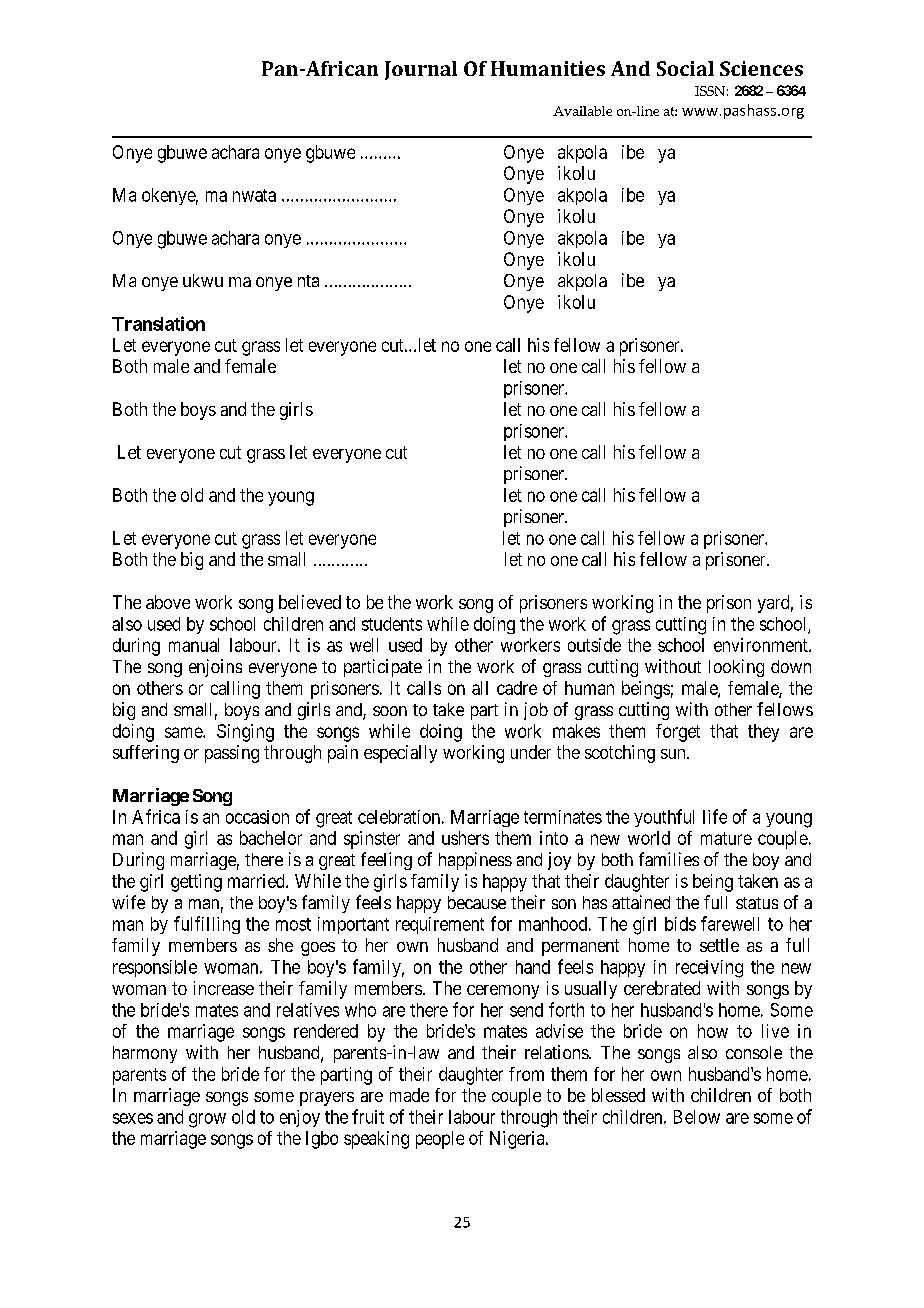 Image resolution: width=924 pixels, height=1308 pixels. Describe the element at coordinates (674, 754) in the page. I see `sun` at that location.
